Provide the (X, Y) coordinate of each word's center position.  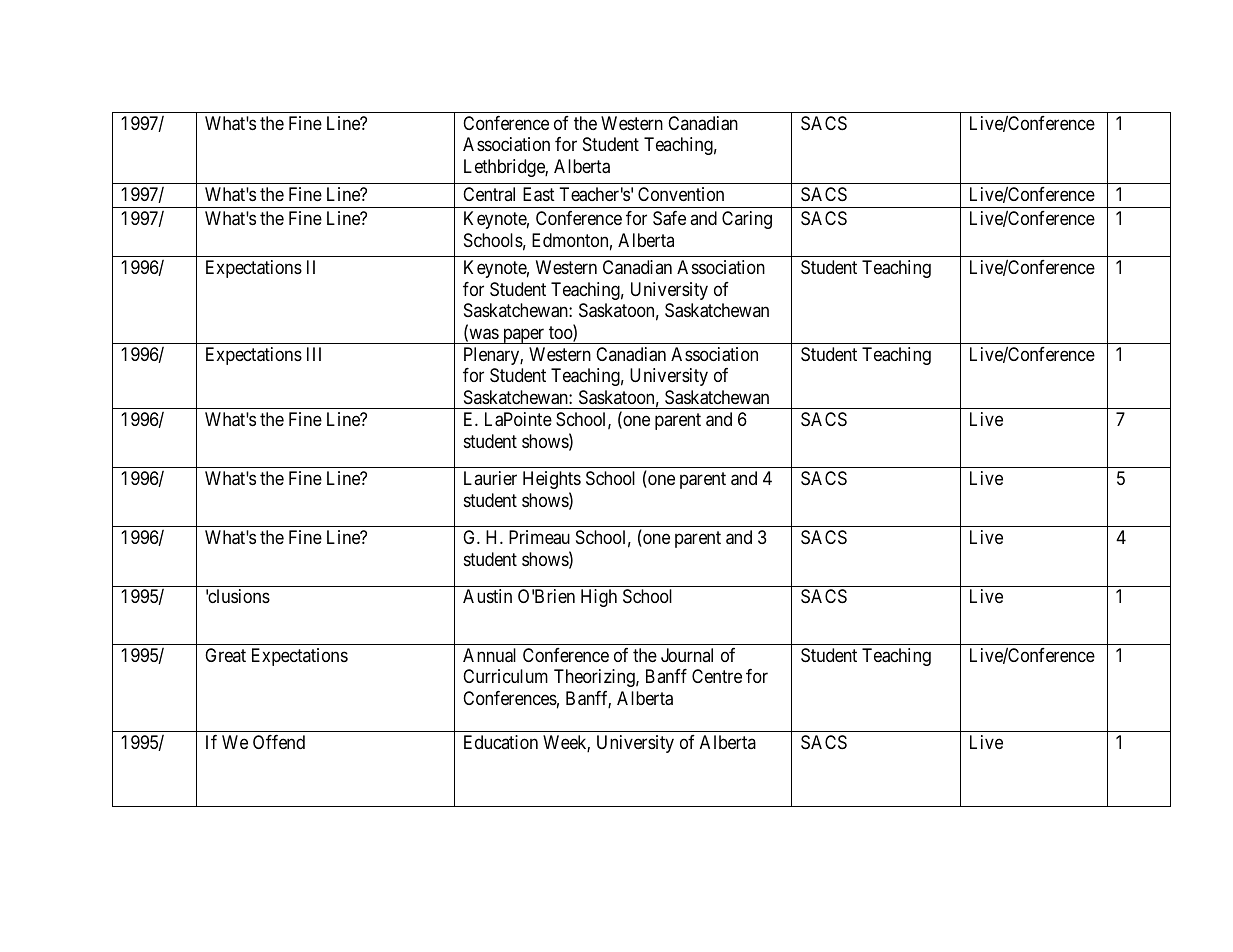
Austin (487, 596)
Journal (687, 655)
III (314, 354)
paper (524, 336)
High (599, 598)
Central (489, 194)
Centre (717, 676)
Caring (747, 220)
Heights (552, 480)
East (539, 194)
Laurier (490, 478)
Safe (669, 218)
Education (501, 742)
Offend (279, 742)
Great (225, 655)
